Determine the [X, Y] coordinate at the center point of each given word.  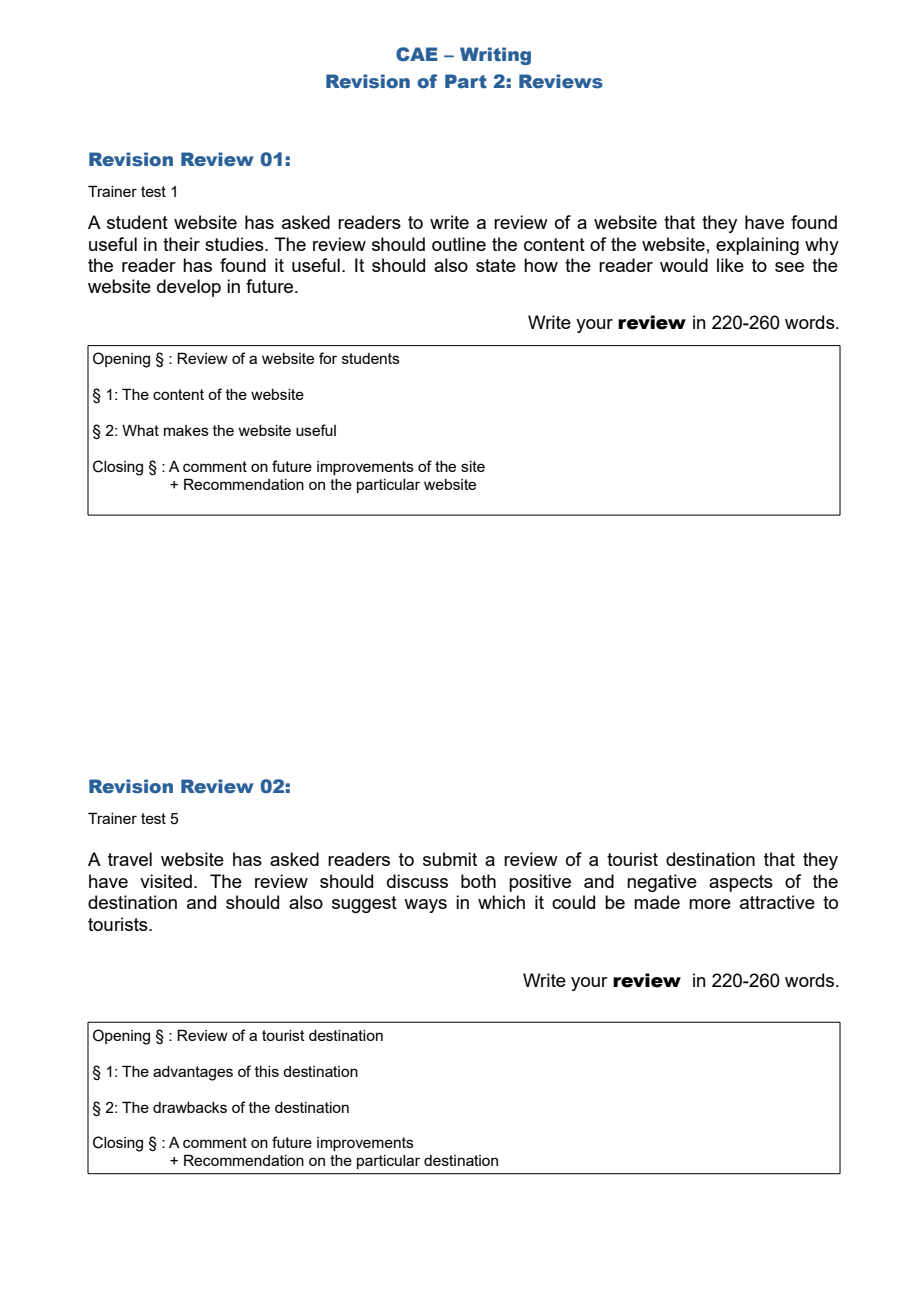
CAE [417, 54]
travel [130, 859]
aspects [741, 883]
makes [186, 430]
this [267, 1071]
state [496, 265]
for [328, 358]
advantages [193, 1073]
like [730, 265]
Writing [495, 56]
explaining [757, 246]
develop [189, 288]
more [710, 904]
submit [450, 859]
